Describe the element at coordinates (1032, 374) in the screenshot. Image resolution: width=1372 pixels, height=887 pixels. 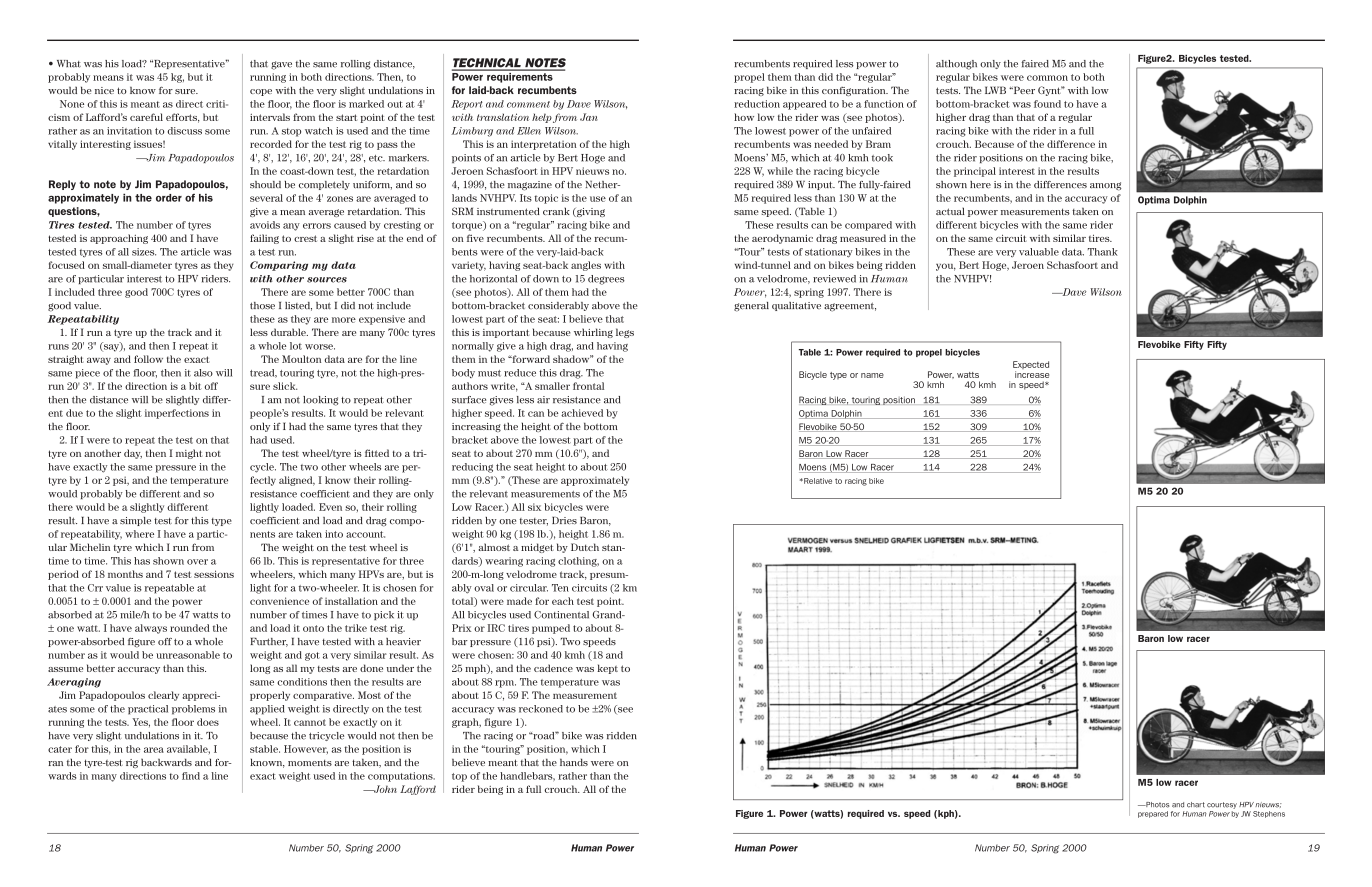
I see `increase` at that location.
